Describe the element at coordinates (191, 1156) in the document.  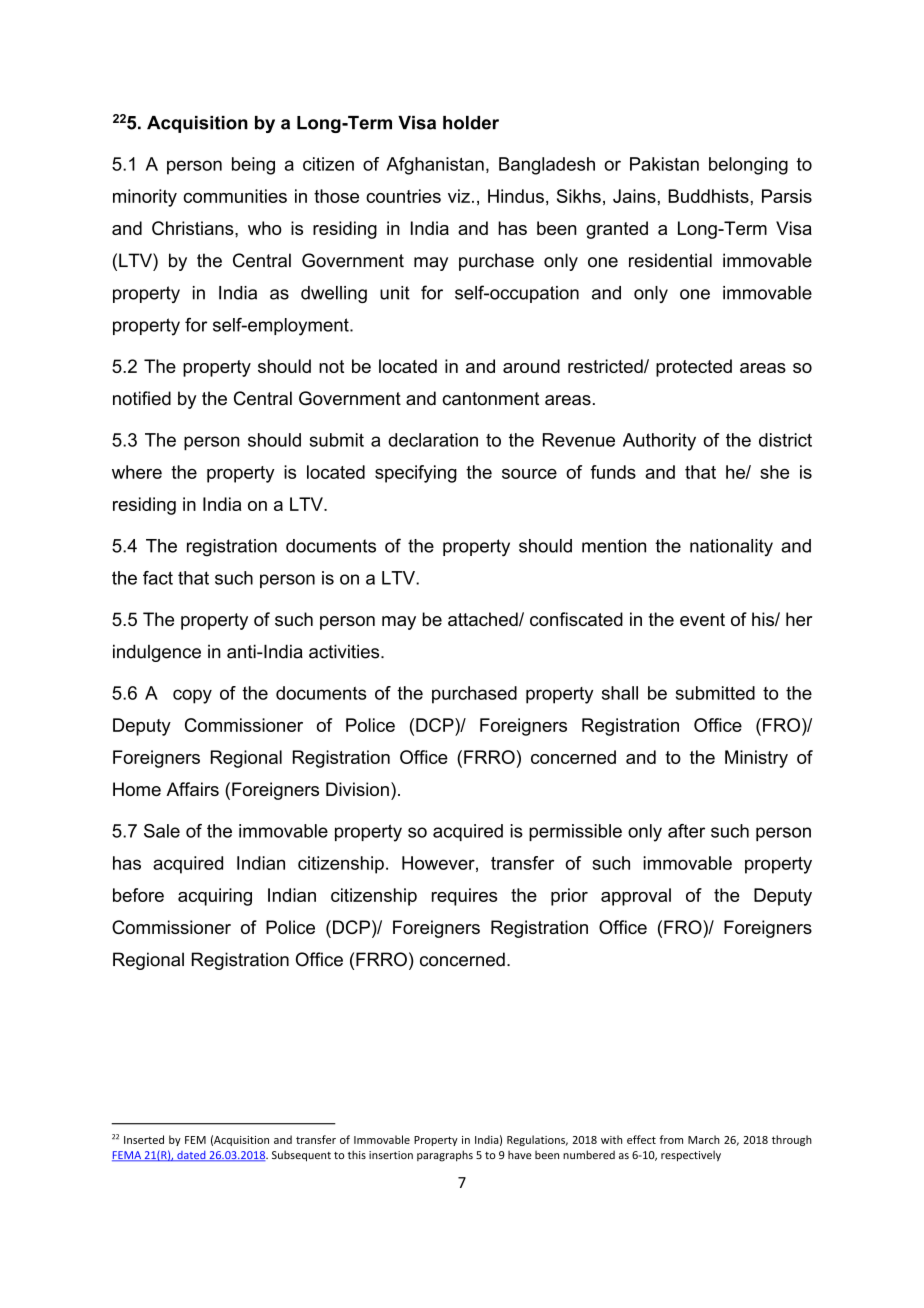
I see `dated` at that location.
